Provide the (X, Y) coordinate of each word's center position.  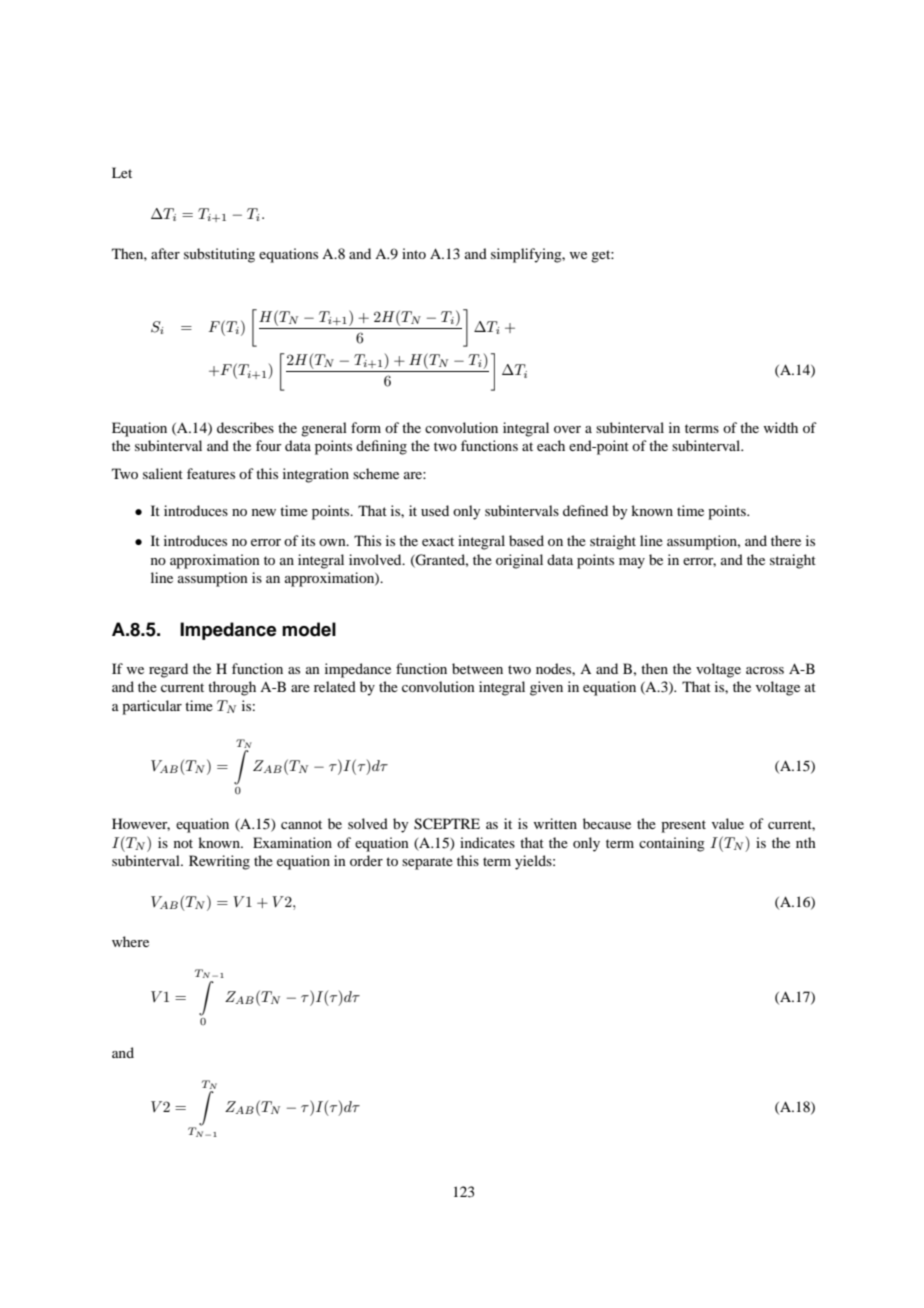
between (477, 668)
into (414, 253)
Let (122, 172)
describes (245, 427)
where (130, 941)
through (232, 688)
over (567, 429)
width (780, 427)
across (765, 670)
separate (427, 863)
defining (381, 447)
